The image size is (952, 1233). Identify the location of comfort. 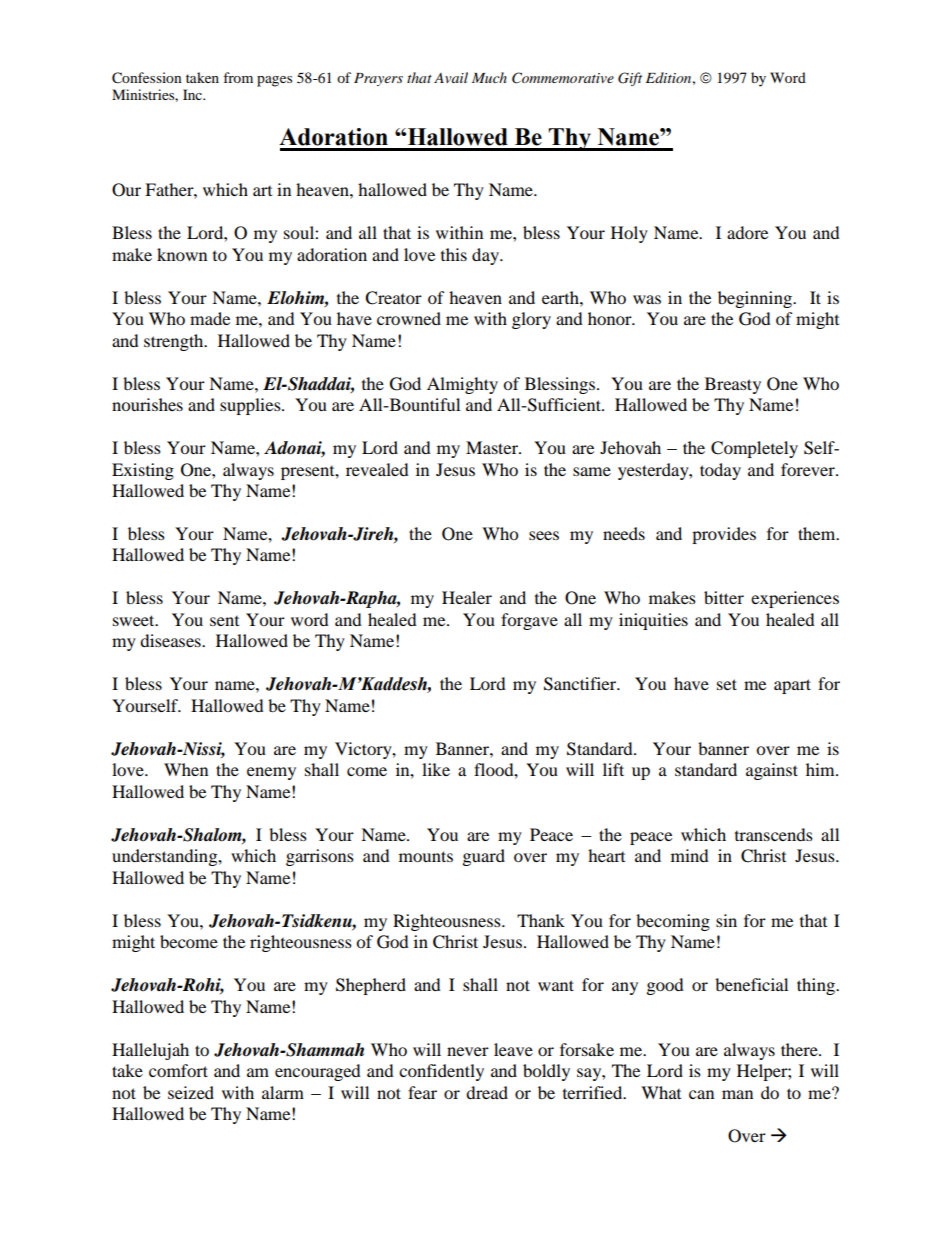
(178, 1070).
